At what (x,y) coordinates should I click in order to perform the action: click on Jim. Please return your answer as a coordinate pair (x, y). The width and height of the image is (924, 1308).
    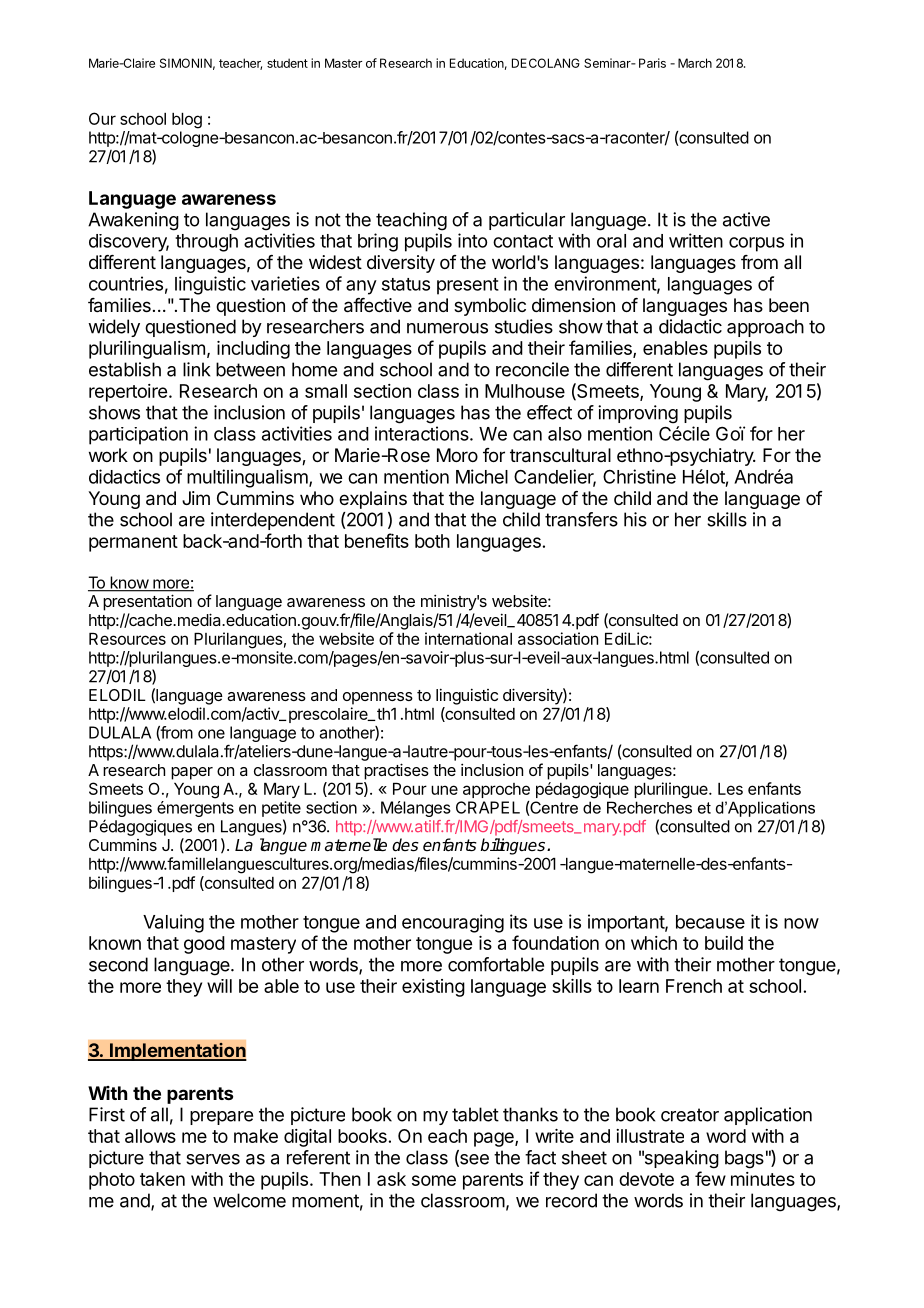
    Looking at the image, I should click on (196, 498).
